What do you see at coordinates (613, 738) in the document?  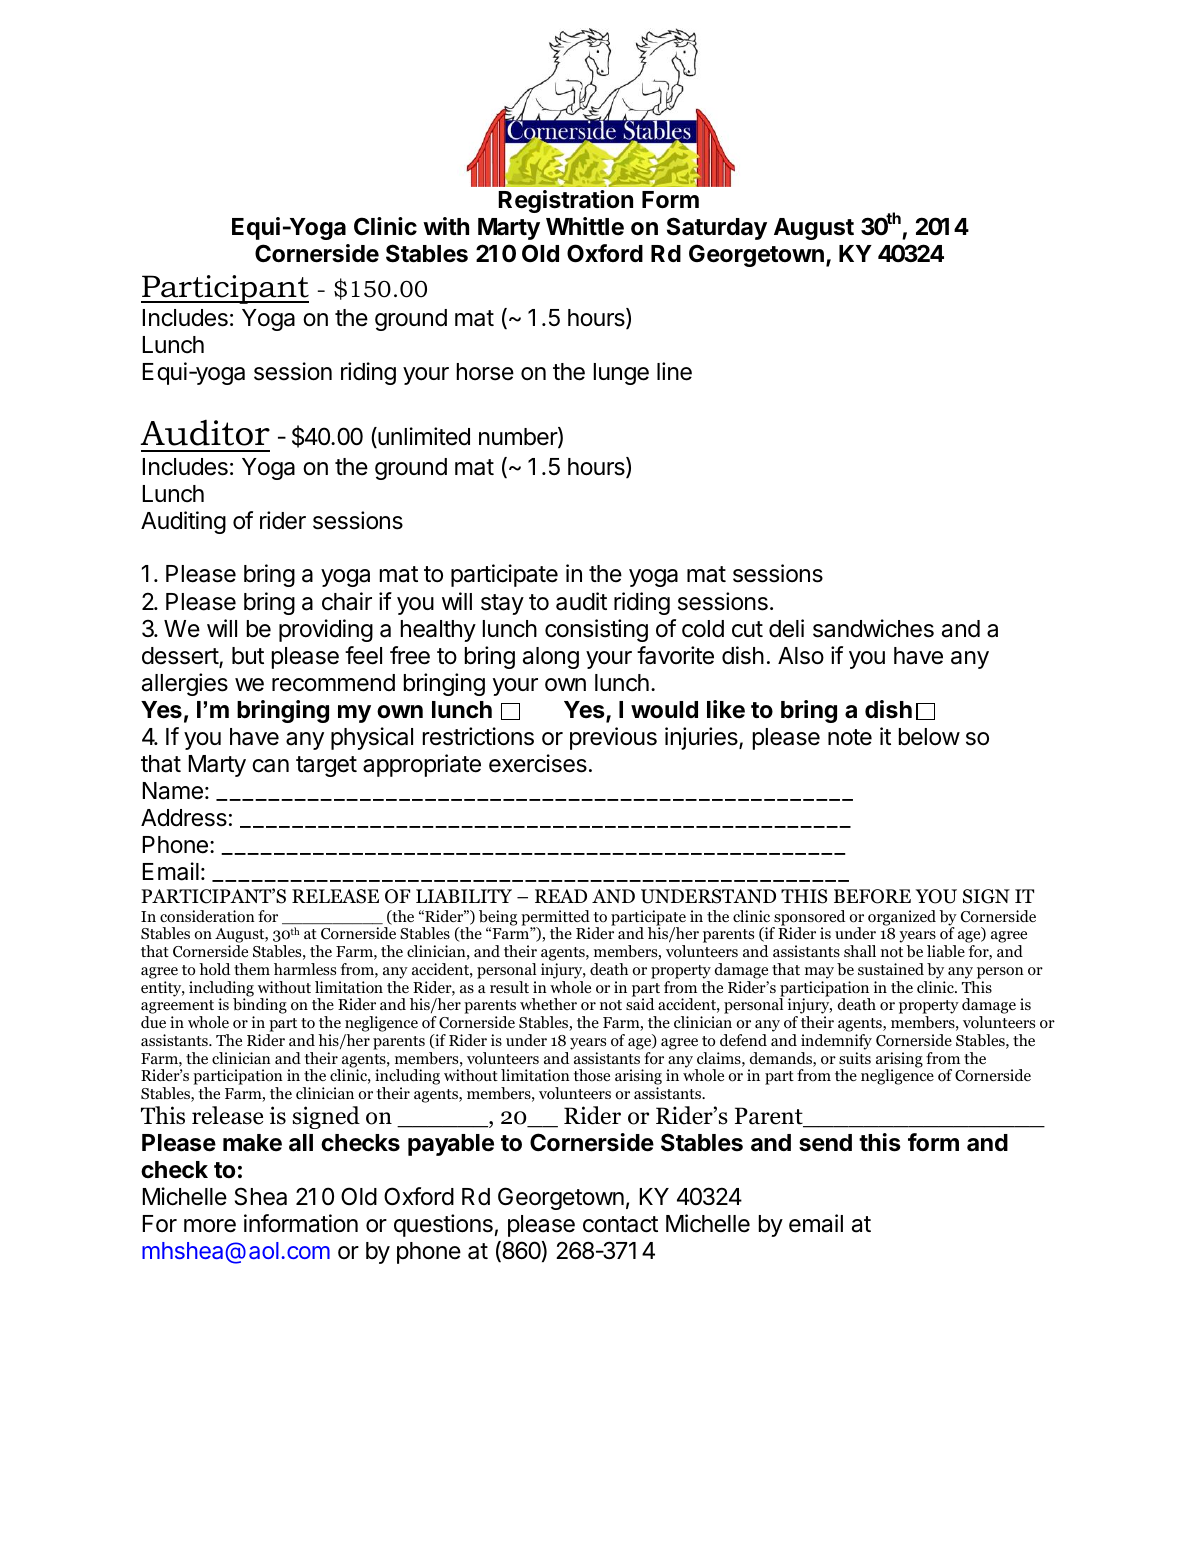 I see `previous` at bounding box center [613, 738].
